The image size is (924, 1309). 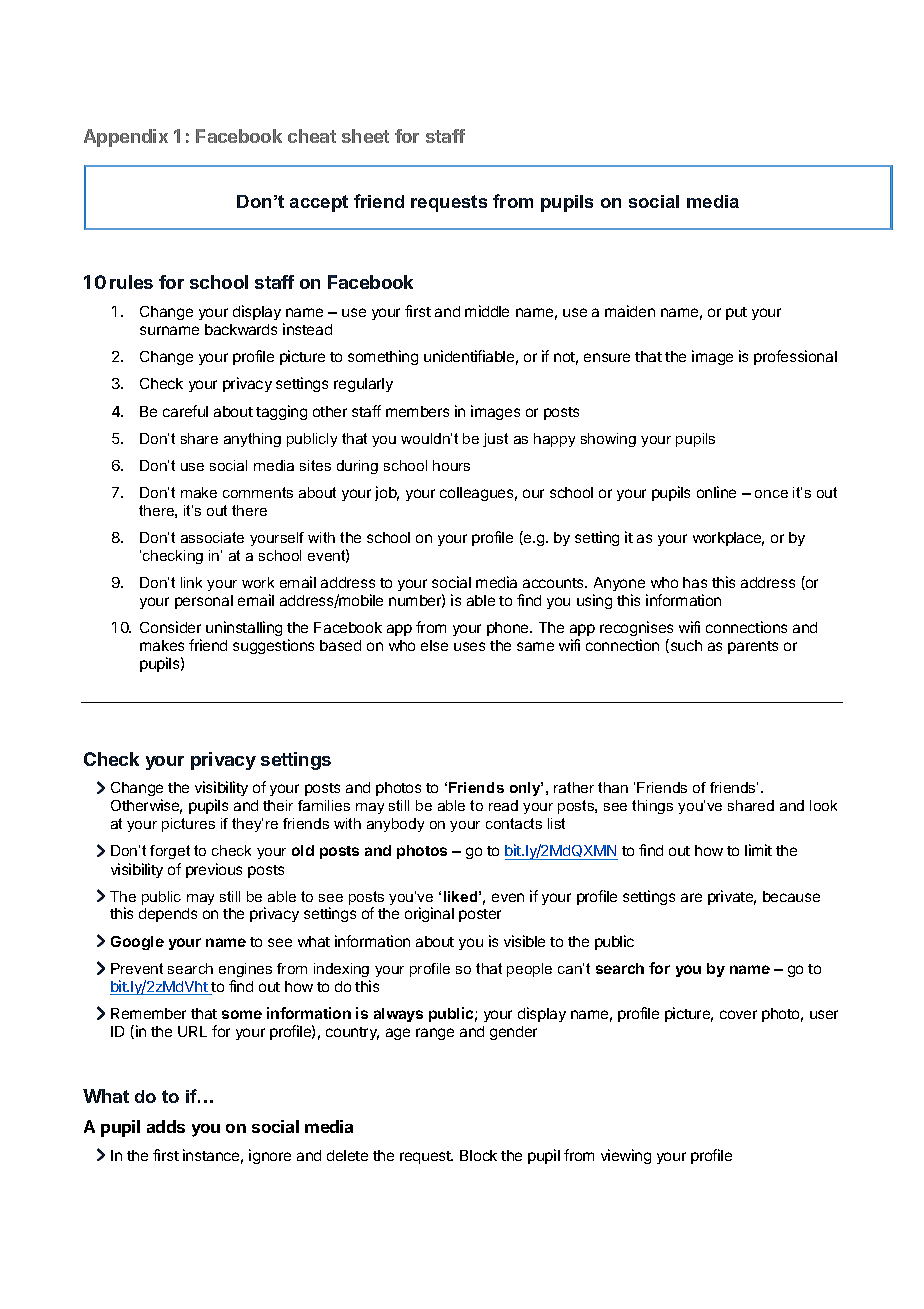 What do you see at coordinates (758, 850) in the document?
I see `limit` at bounding box center [758, 850].
